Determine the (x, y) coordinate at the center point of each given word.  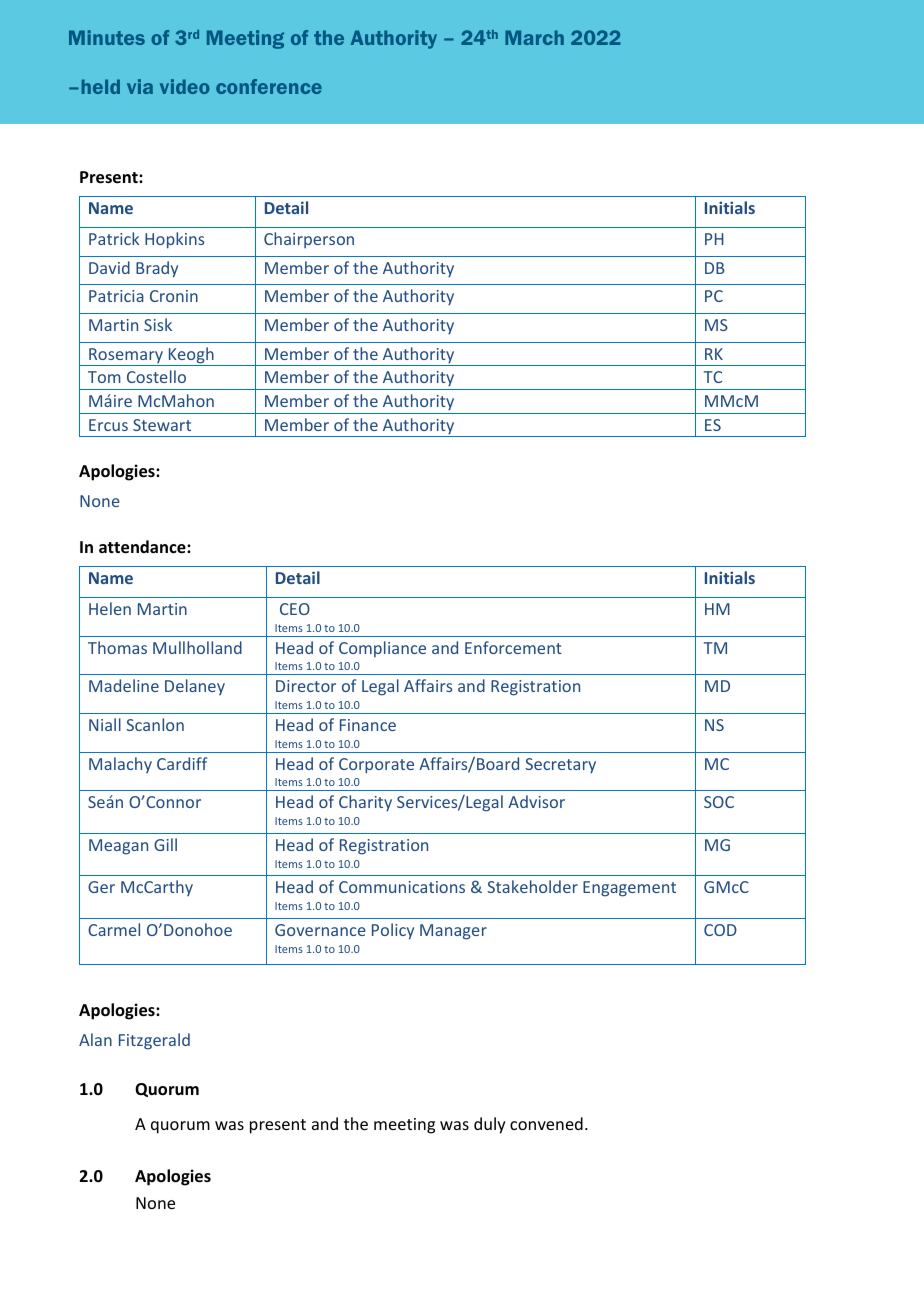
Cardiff (182, 763)
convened (546, 1123)
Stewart (162, 425)
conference (269, 86)
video (184, 86)
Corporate (376, 766)
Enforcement (513, 647)
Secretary (560, 765)
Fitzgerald (154, 1041)
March (534, 37)
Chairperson (309, 240)
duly (490, 1125)
